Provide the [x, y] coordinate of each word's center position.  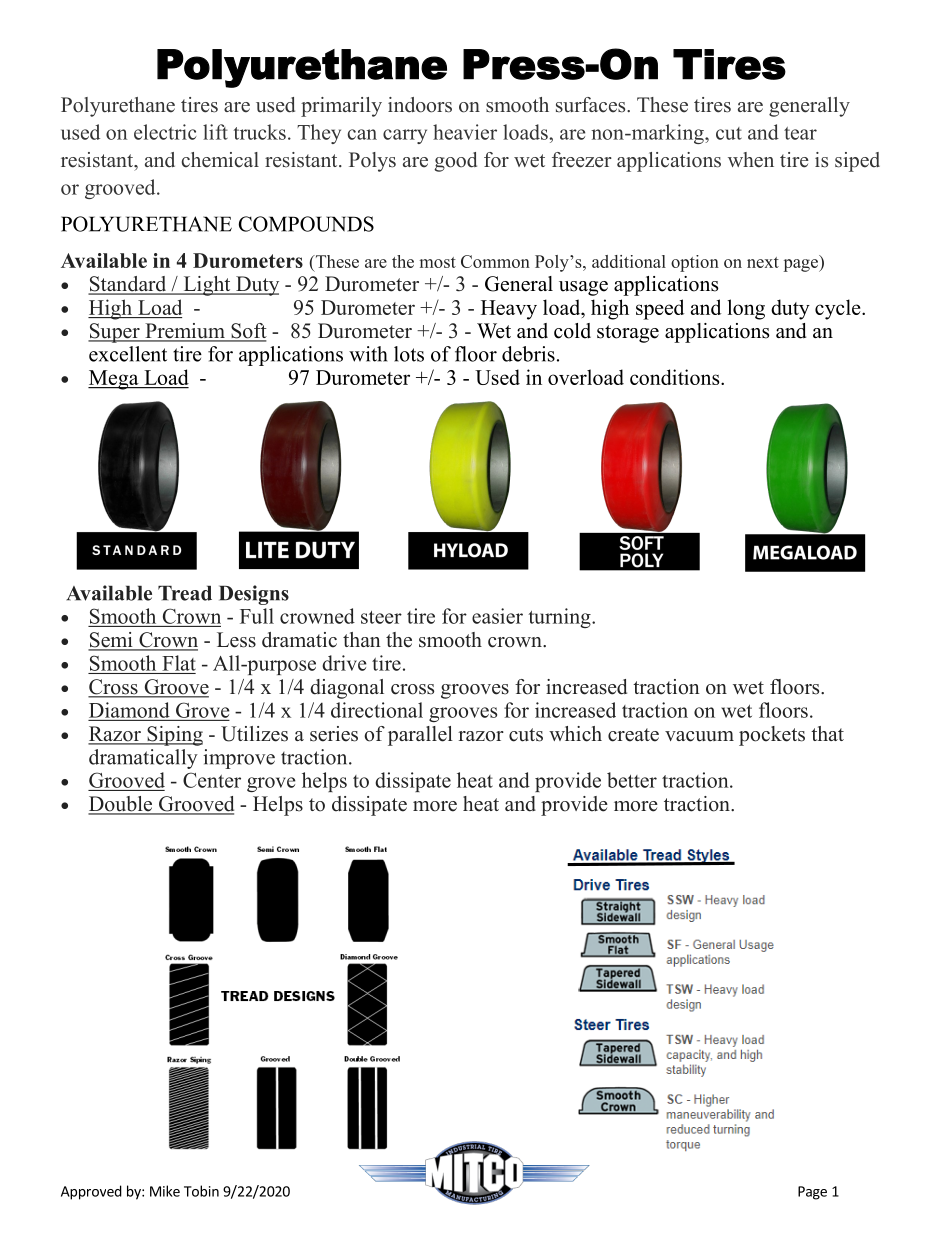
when [751, 160]
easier [497, 616]
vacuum [699, 736]
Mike [165, 1191]
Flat [179, 663]
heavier [465, 132]
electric [165, 132]
